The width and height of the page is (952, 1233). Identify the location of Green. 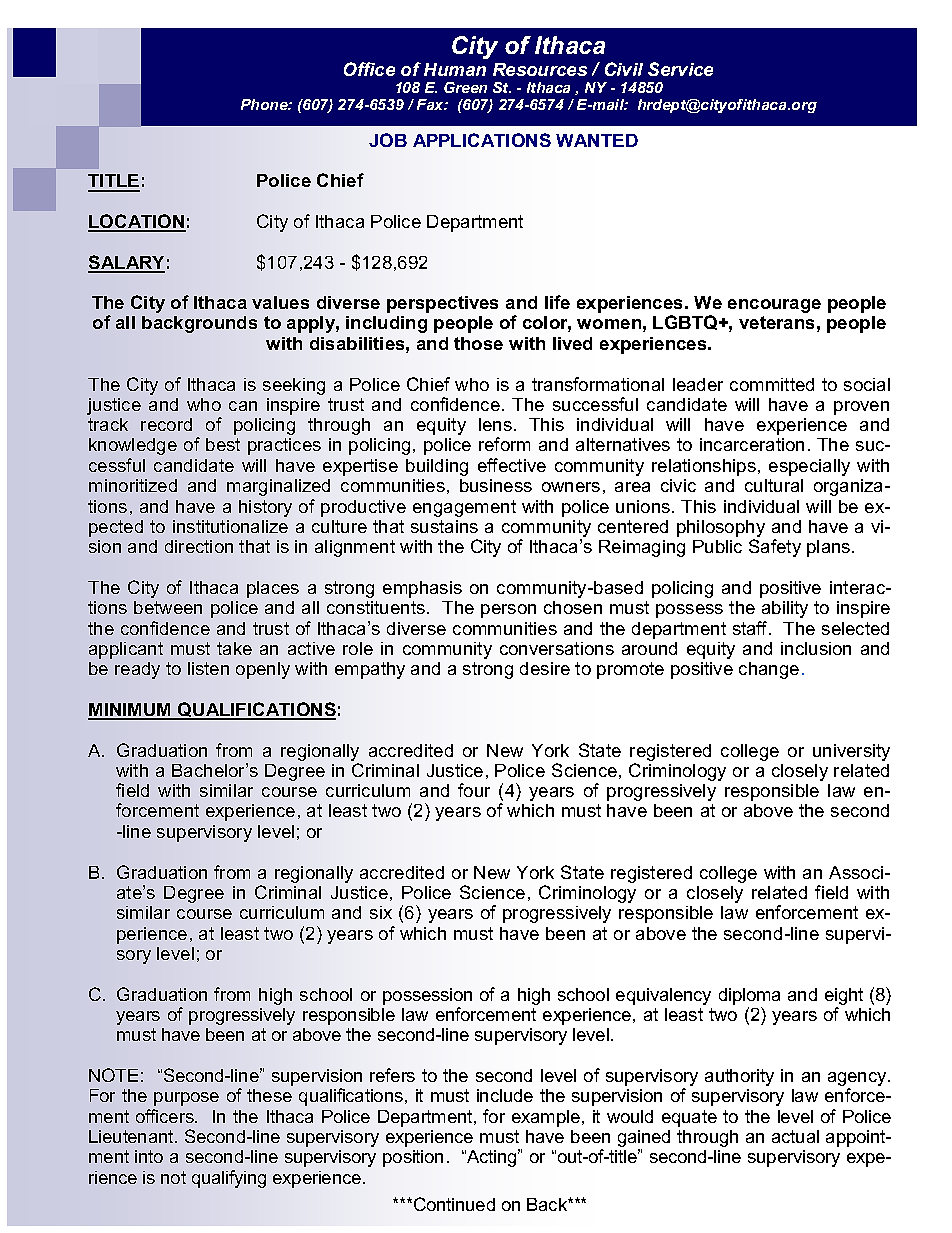
(465, 87).
